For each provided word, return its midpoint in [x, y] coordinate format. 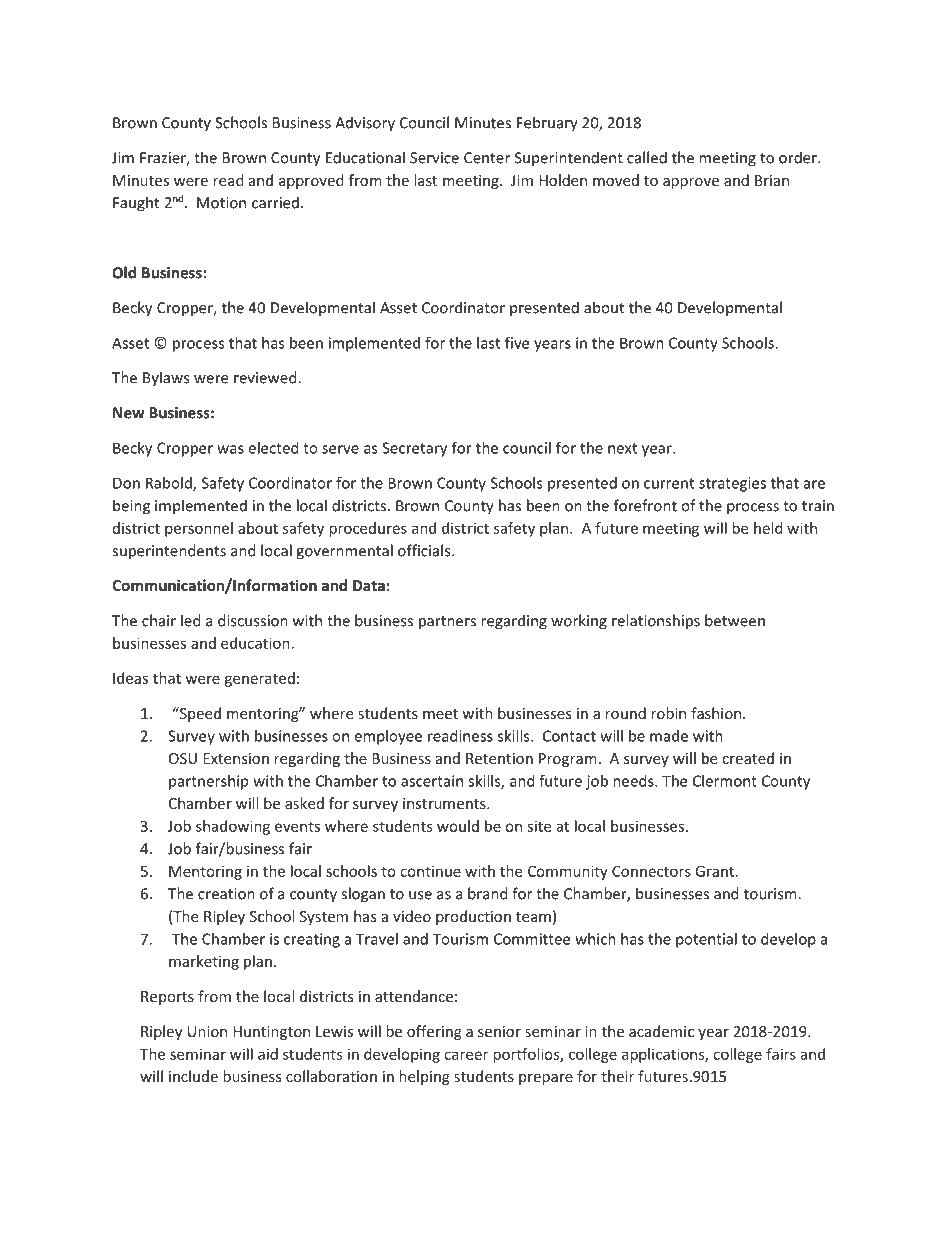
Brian [772, 180]
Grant [716, 871]
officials [425, 550]
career [466, 1055]
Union [207, 1031]
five [517, 342]
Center [487, 158]
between [735, 620]
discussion [253, 620]
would [458, 826]
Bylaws [166, 379]
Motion [221, 203]
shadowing [233, 827]
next [622, 448]
